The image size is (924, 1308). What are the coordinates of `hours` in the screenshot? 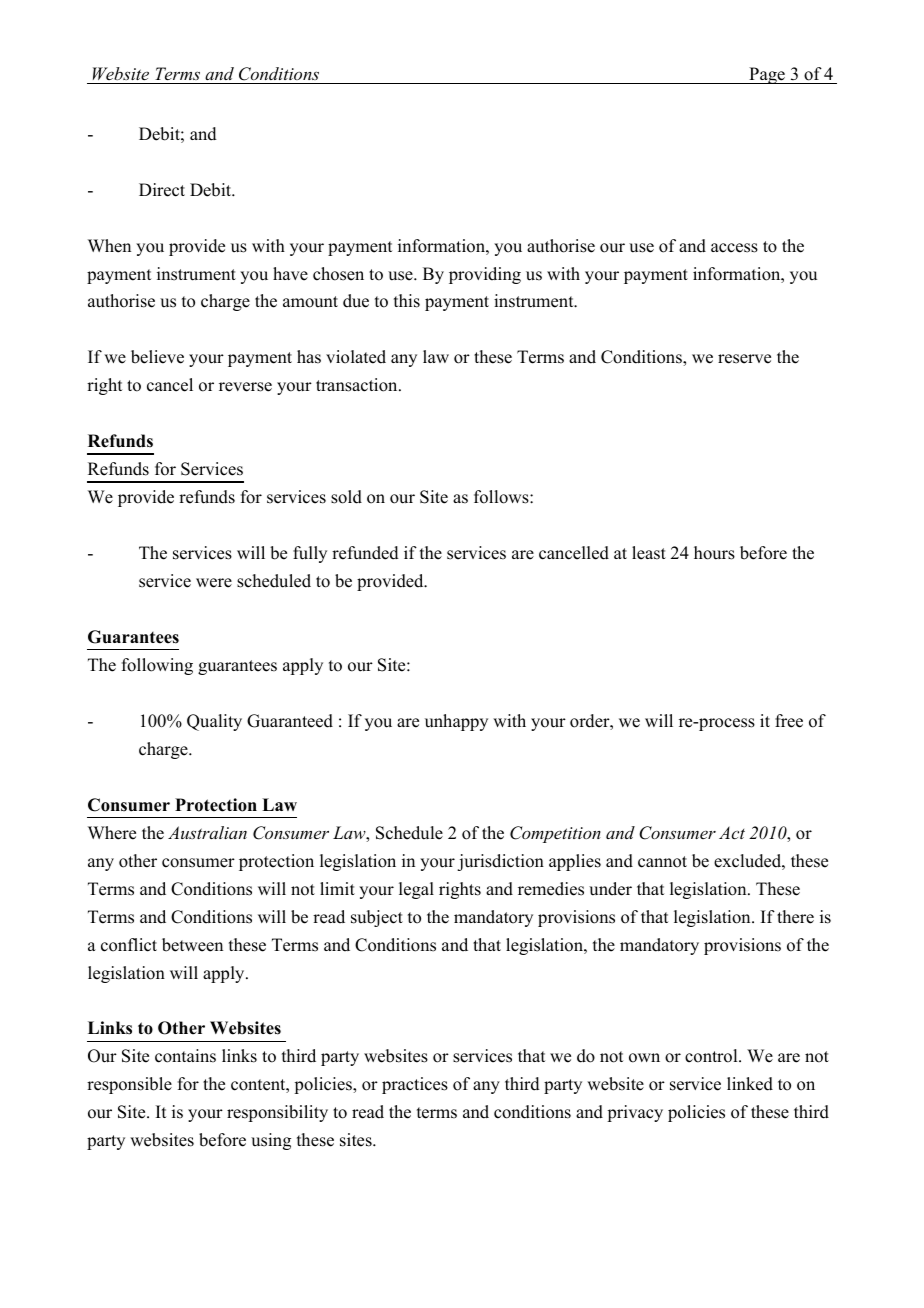 It's located at (714, 553).
